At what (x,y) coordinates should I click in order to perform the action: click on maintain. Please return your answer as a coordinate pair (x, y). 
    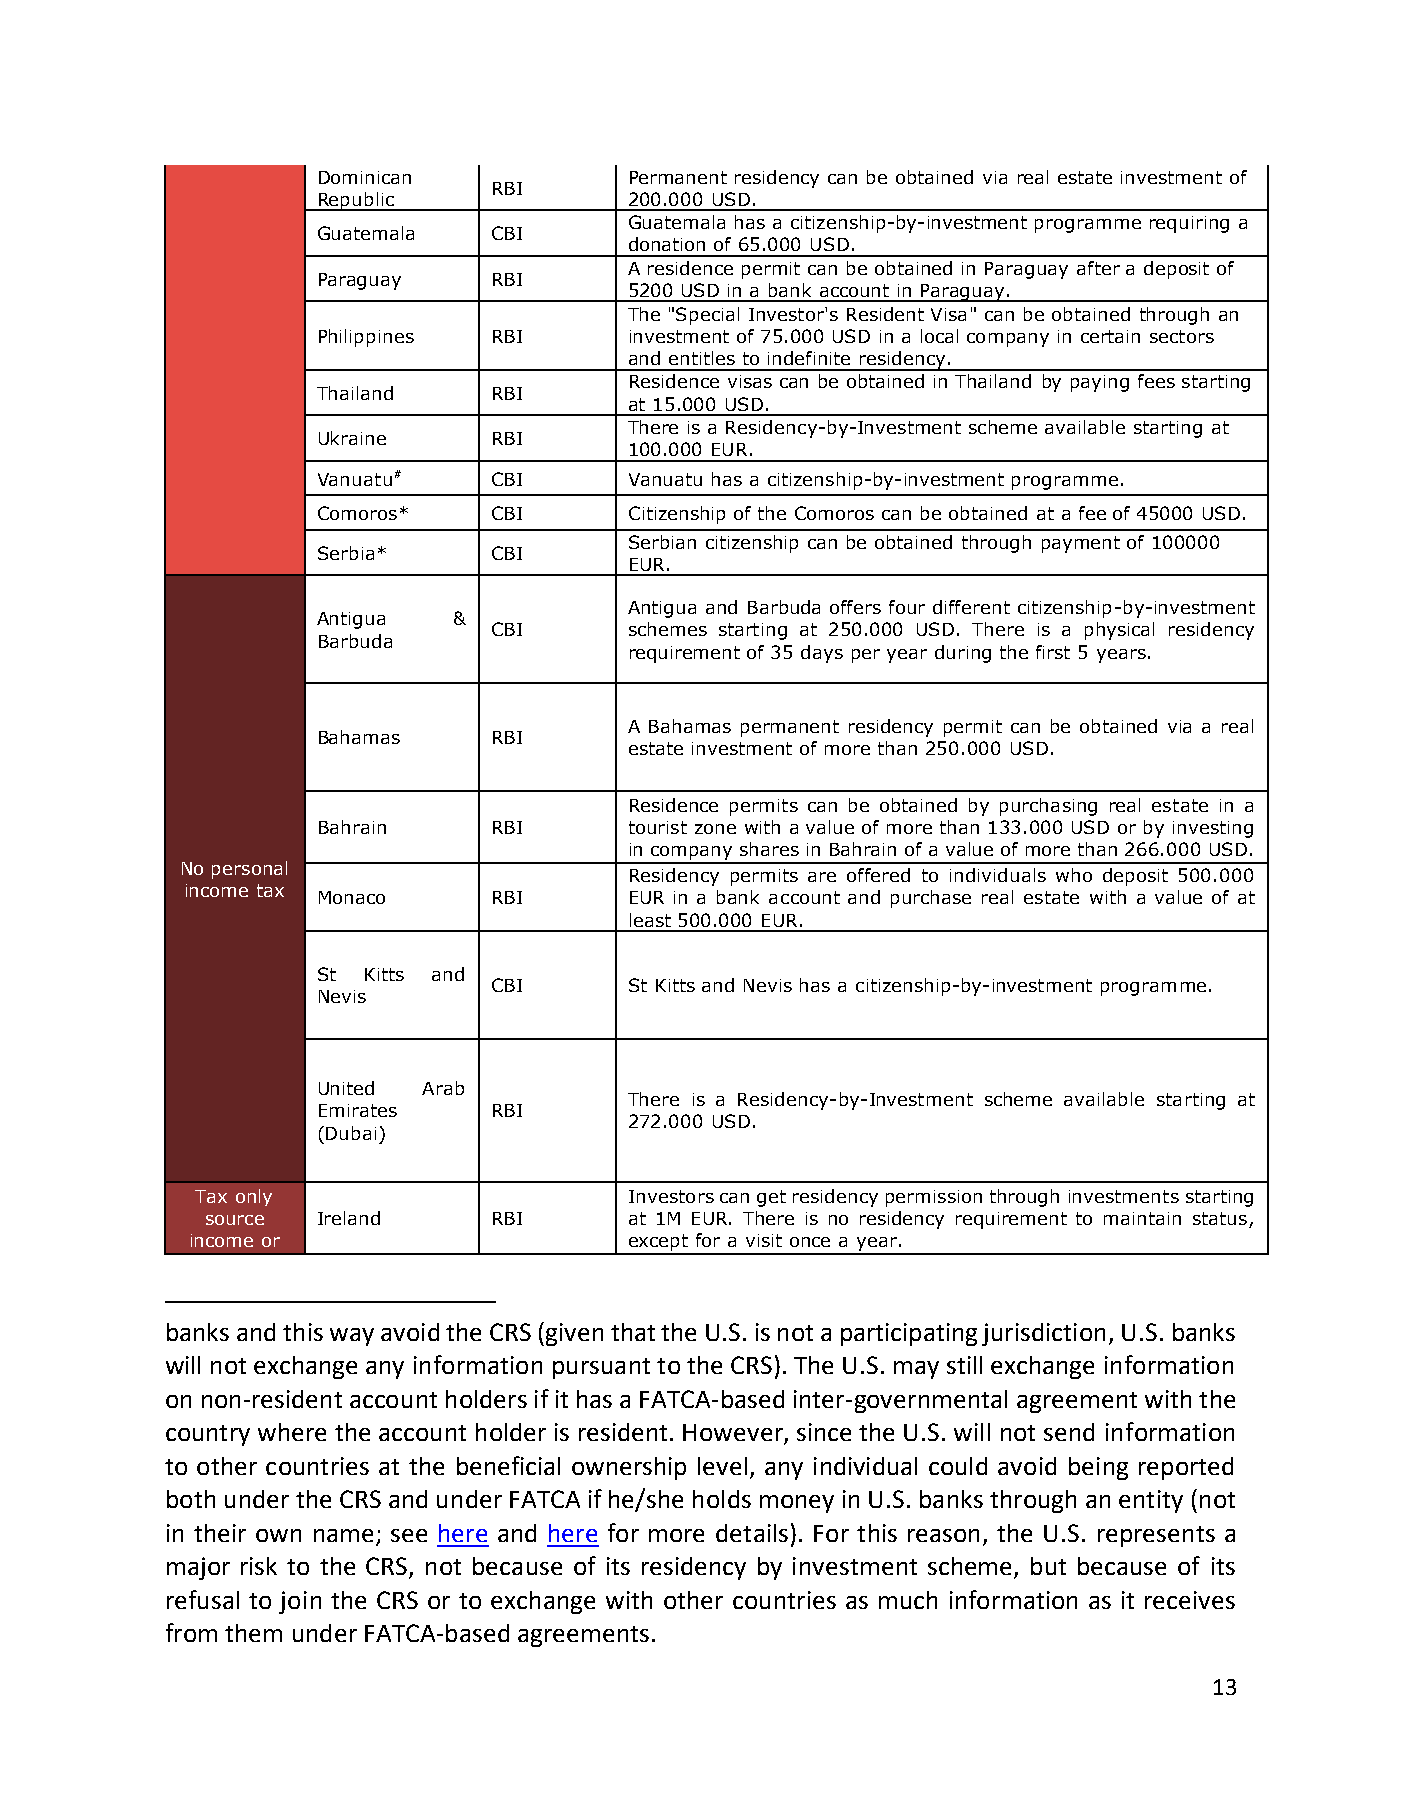
    Looking at the image, I should click on (1142, 1218).
